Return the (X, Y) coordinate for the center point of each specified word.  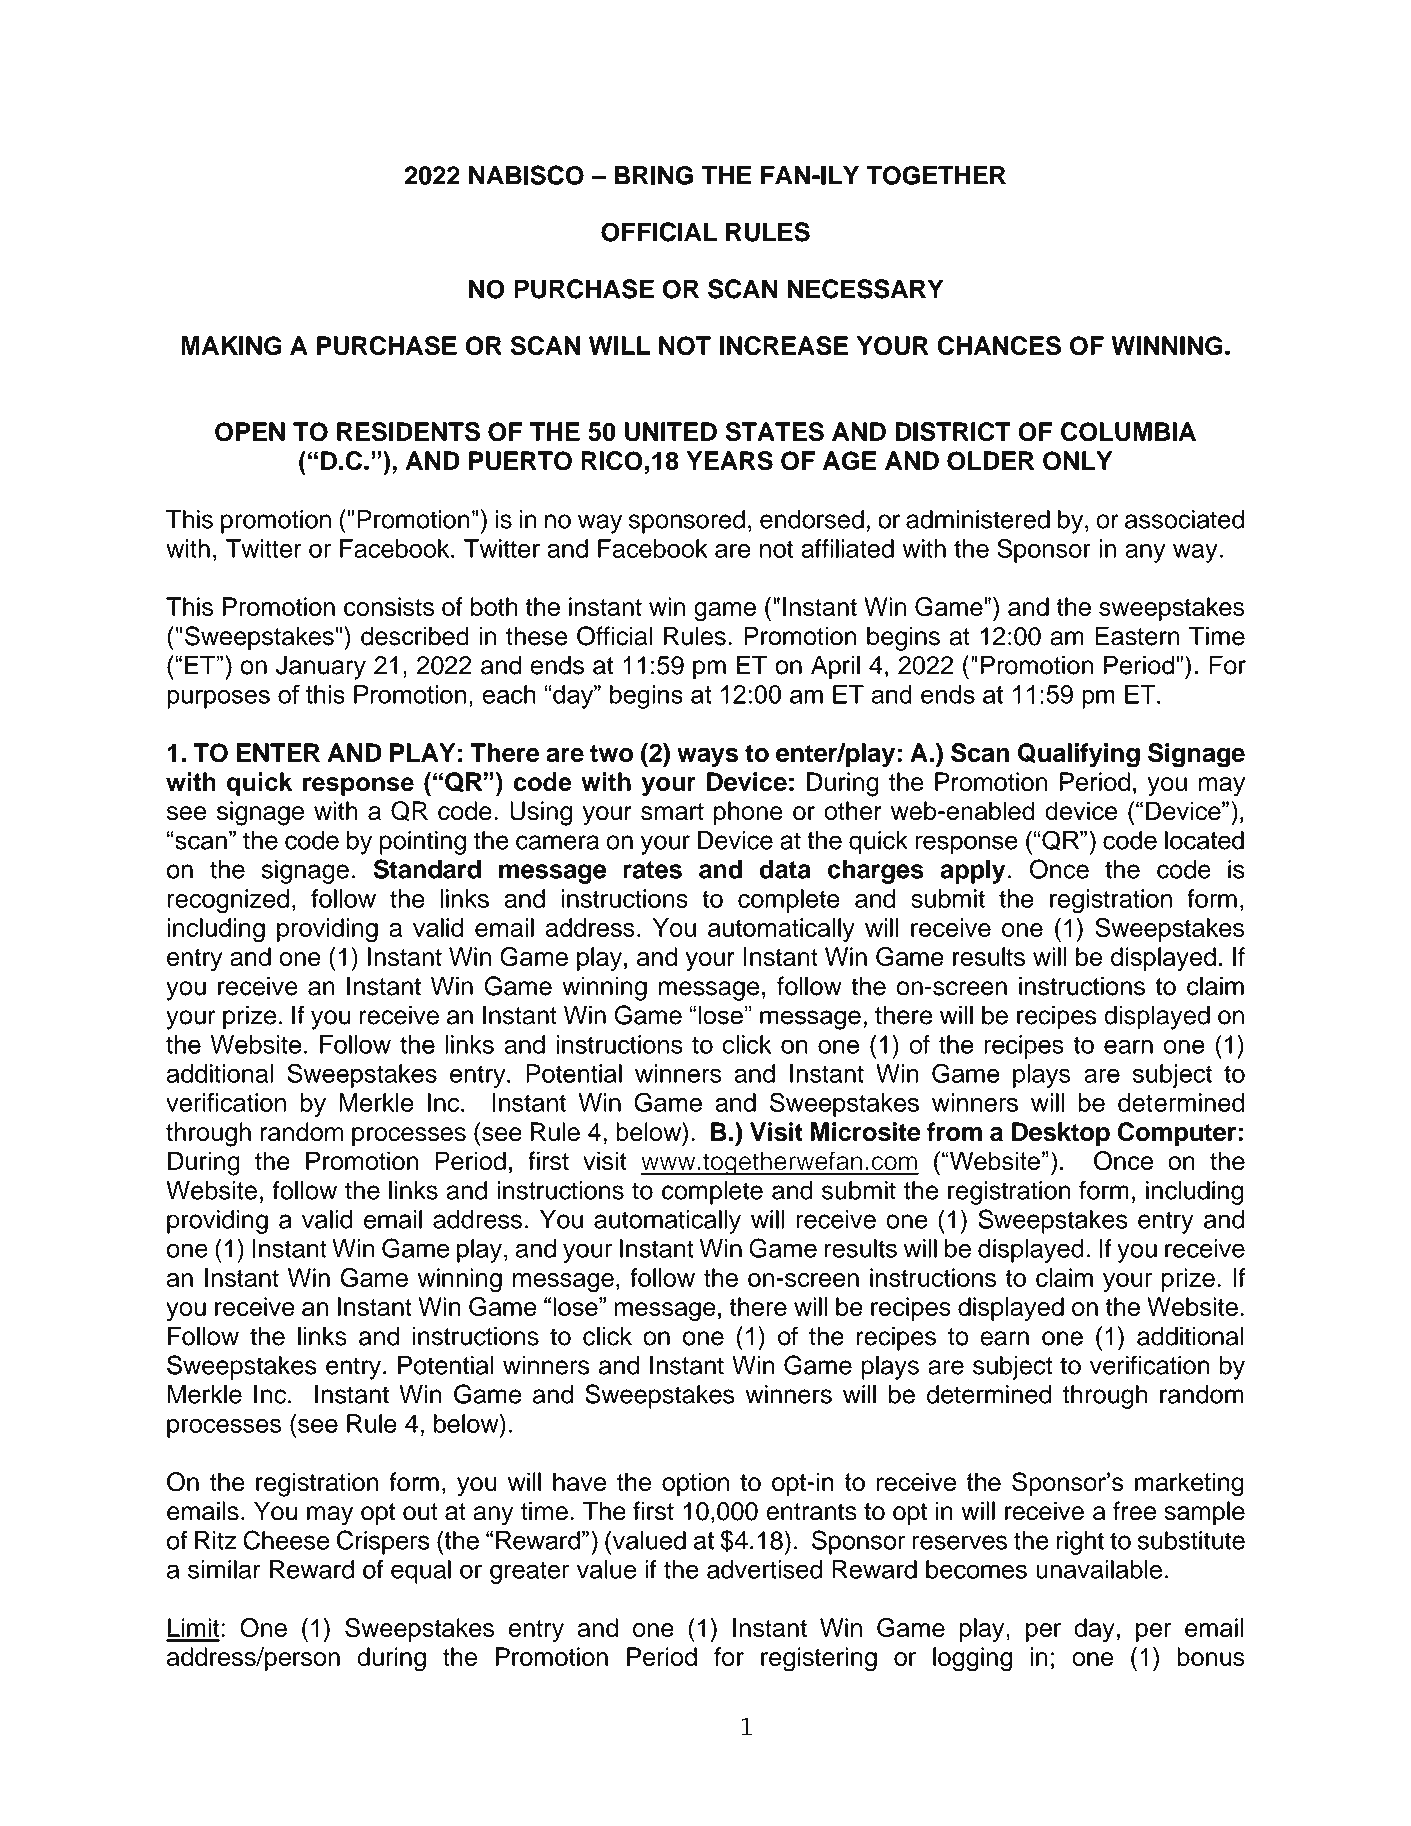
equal (421, 1572)
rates (652, 870)
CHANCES (999, 346)
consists (389, 606)
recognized (228, 901)
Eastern (1137, 636)
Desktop (1061, 1134)
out (420, 1512)
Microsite (866, 1132)
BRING (653, 175)
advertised (764, 1569)
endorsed (812, 519)
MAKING (231, 346)
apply (973, 871)
